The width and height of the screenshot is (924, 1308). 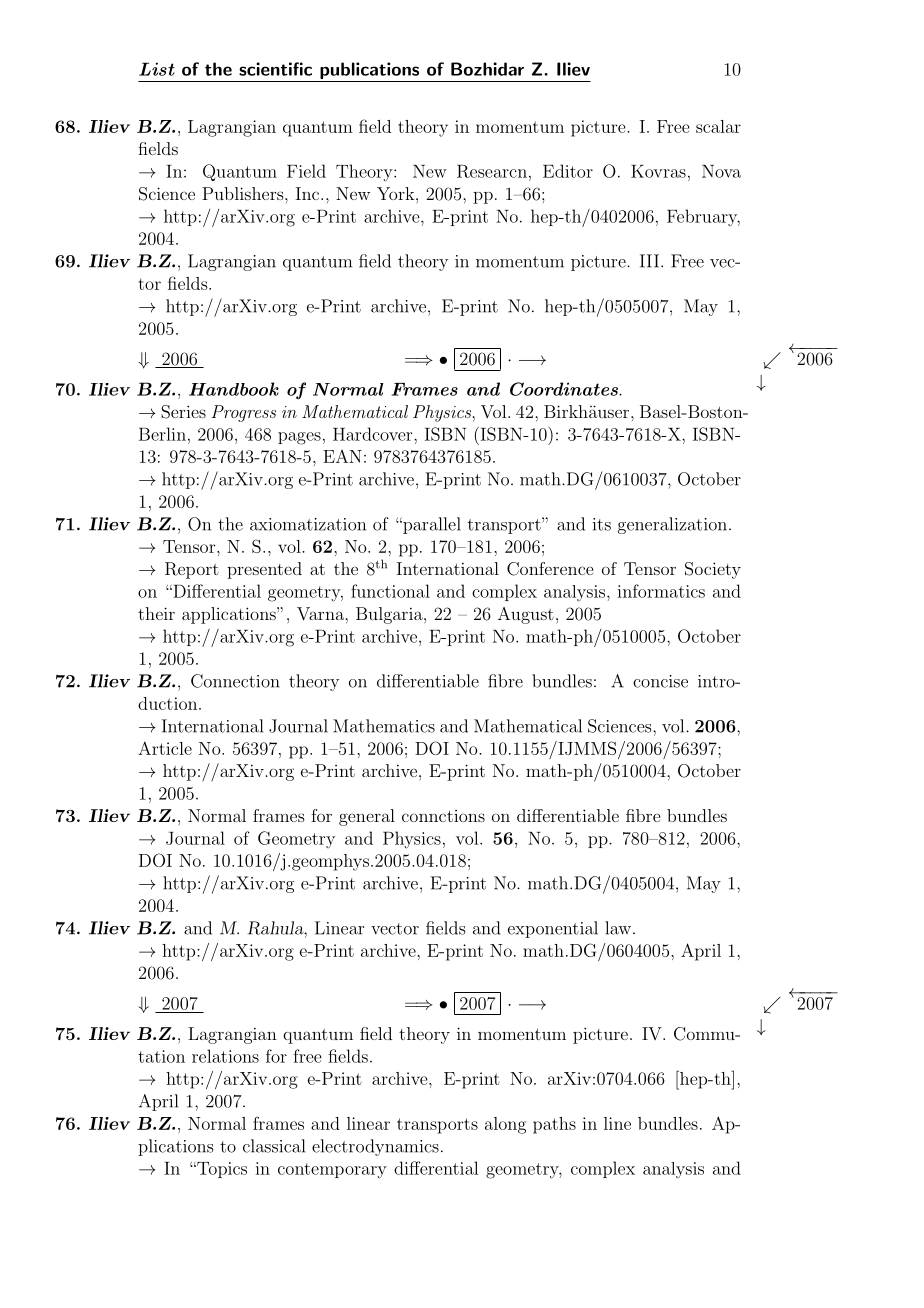 I want to click on publications, so click(x=369, y=70).
